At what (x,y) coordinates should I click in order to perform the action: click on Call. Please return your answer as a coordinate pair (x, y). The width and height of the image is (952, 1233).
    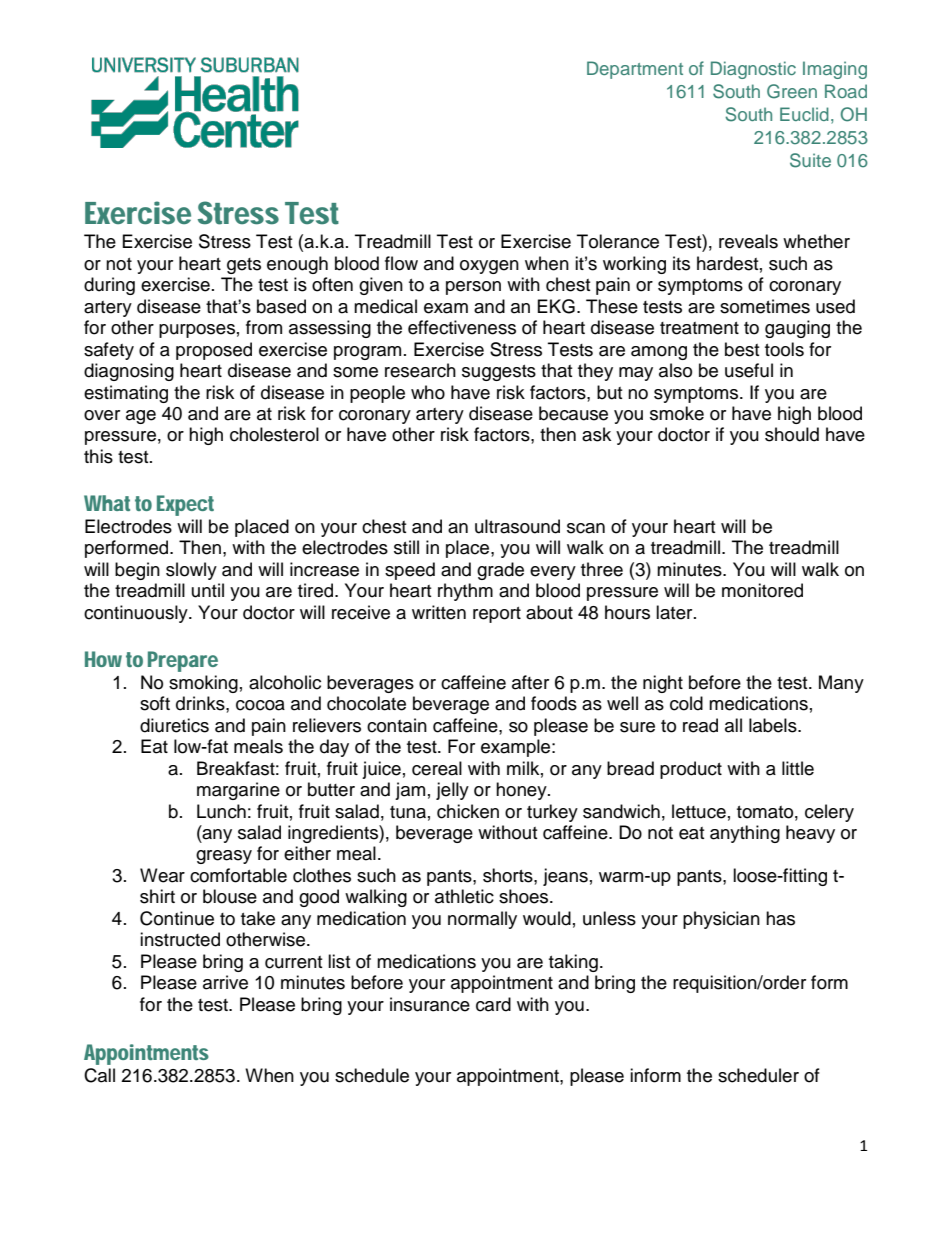
    Looking at the image, I should click on (99, 1075).
